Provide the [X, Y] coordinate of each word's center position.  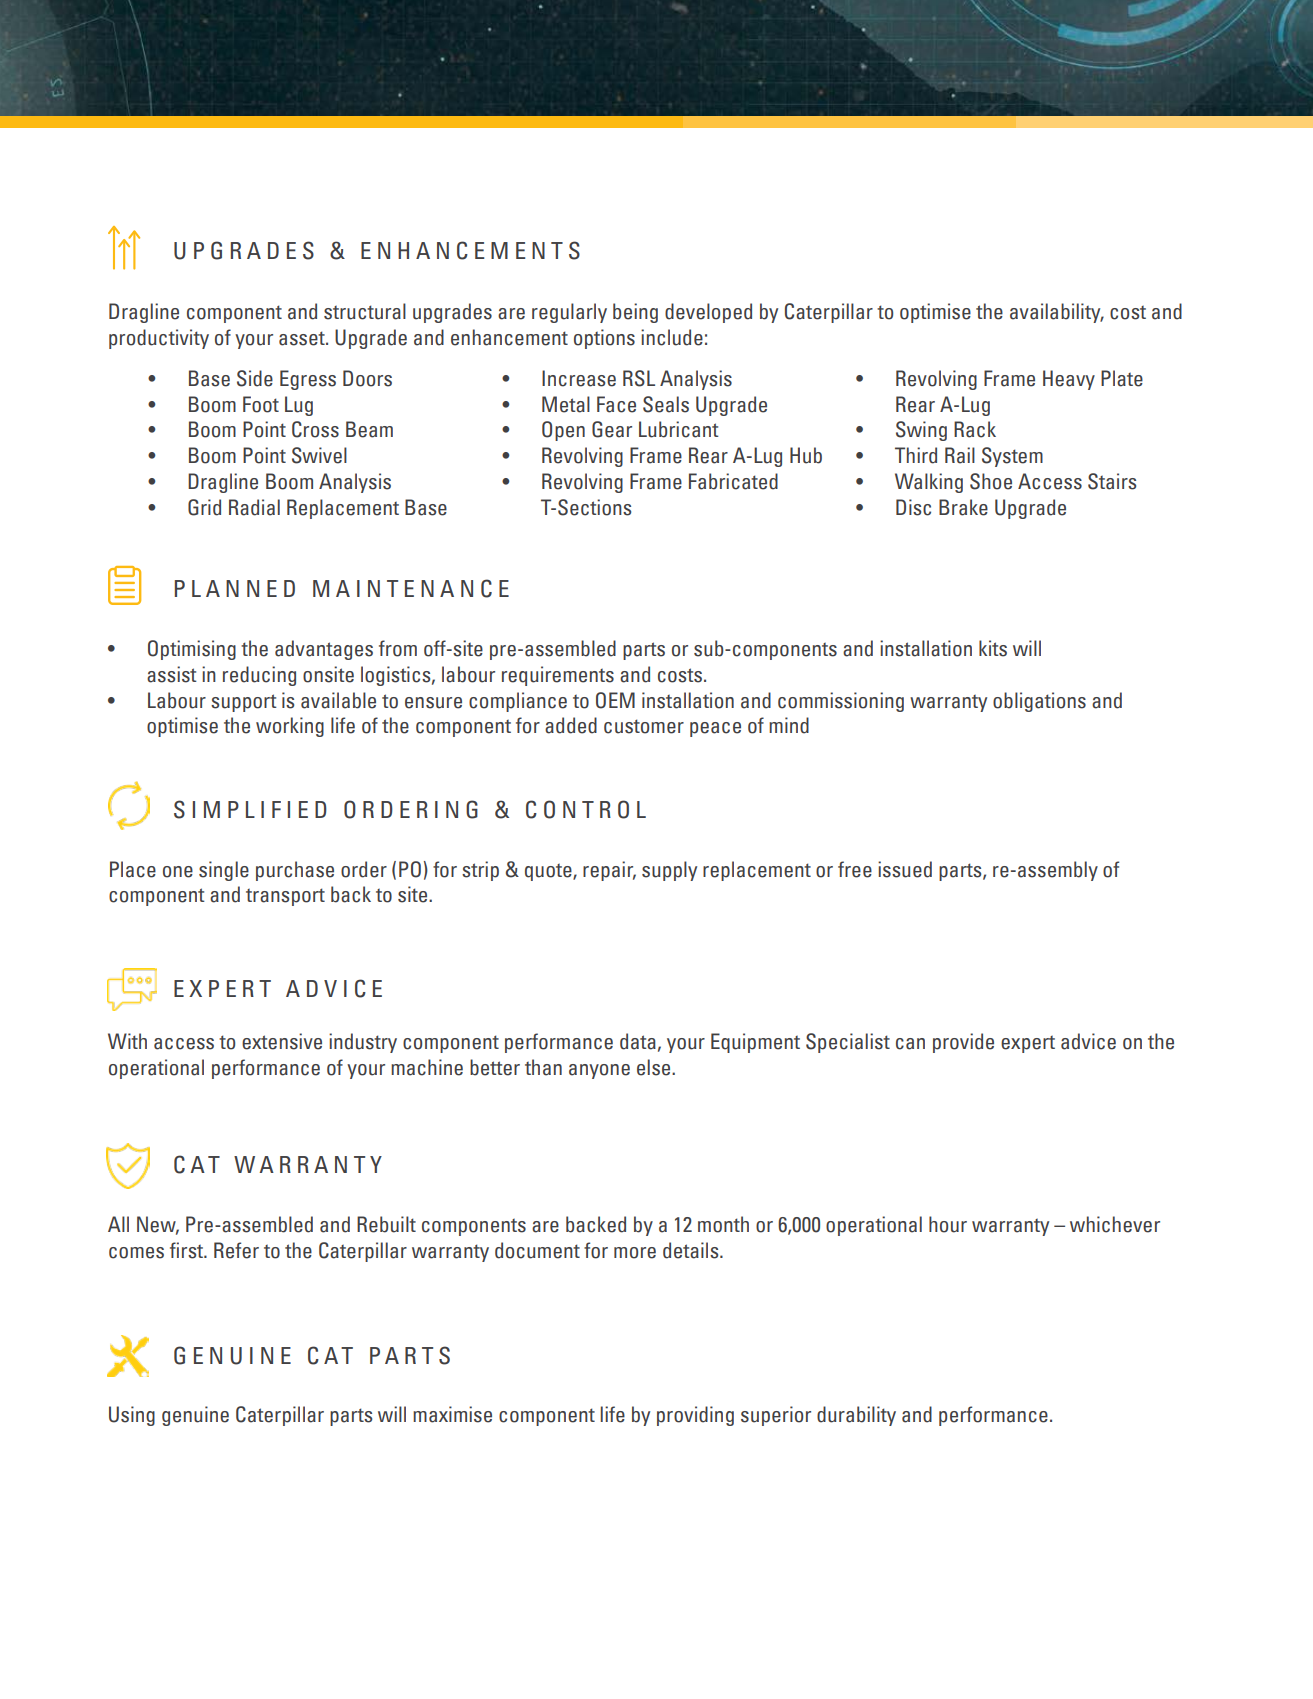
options [604, 339]
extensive [282, 1041]
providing [695, 1416]
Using [132, 1416]
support [244, 703]
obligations [1039, 702]
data [638, 1041]
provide [963, 1043]
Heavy [1069, 380]
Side [255, 378]
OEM [615, 700]
